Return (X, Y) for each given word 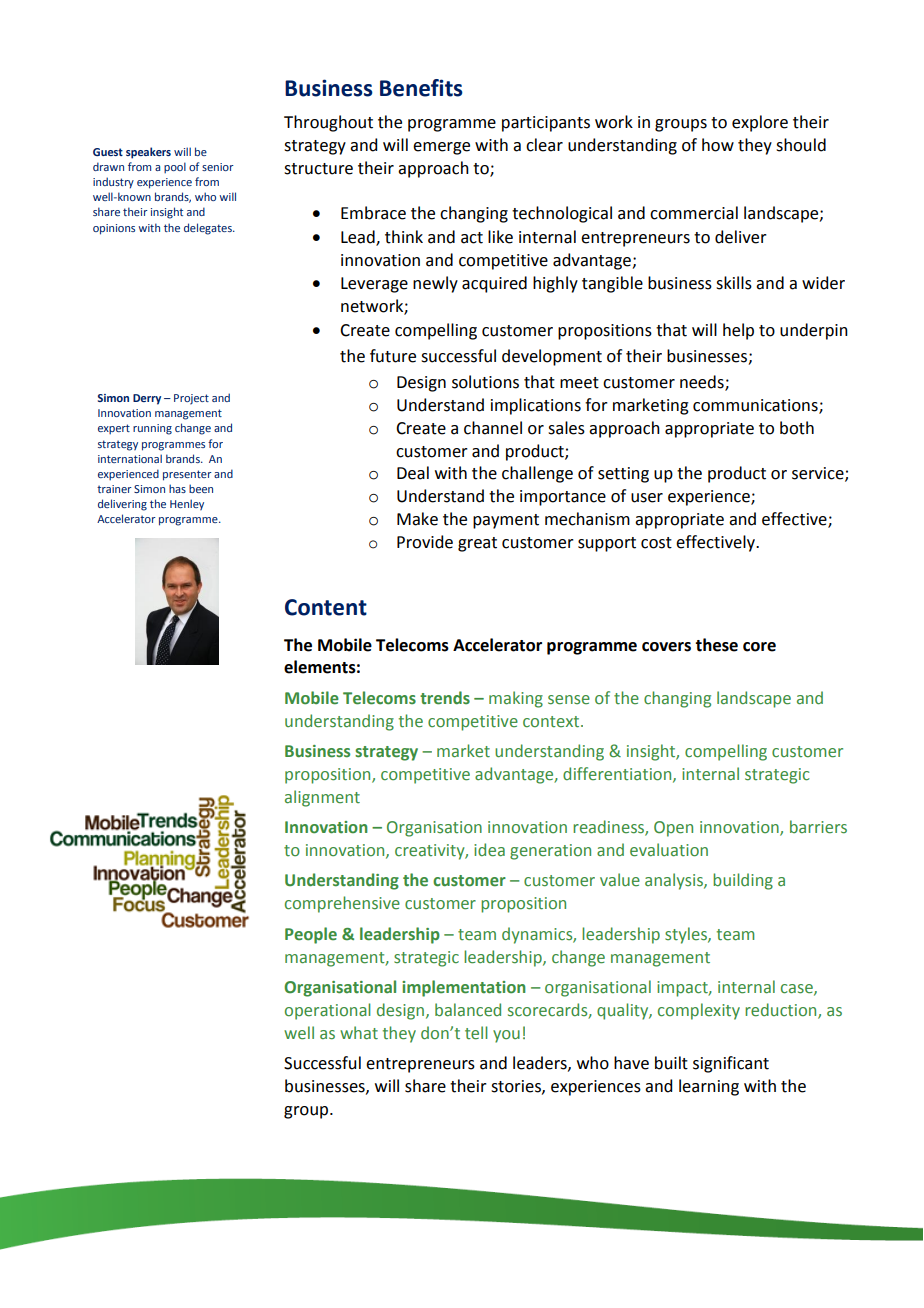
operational (328, 1011)
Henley (187, 505)
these (716, 645)
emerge (441, 148)
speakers (148, 153)
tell (476, 1033)
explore (760, 123)
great (477, 544)
